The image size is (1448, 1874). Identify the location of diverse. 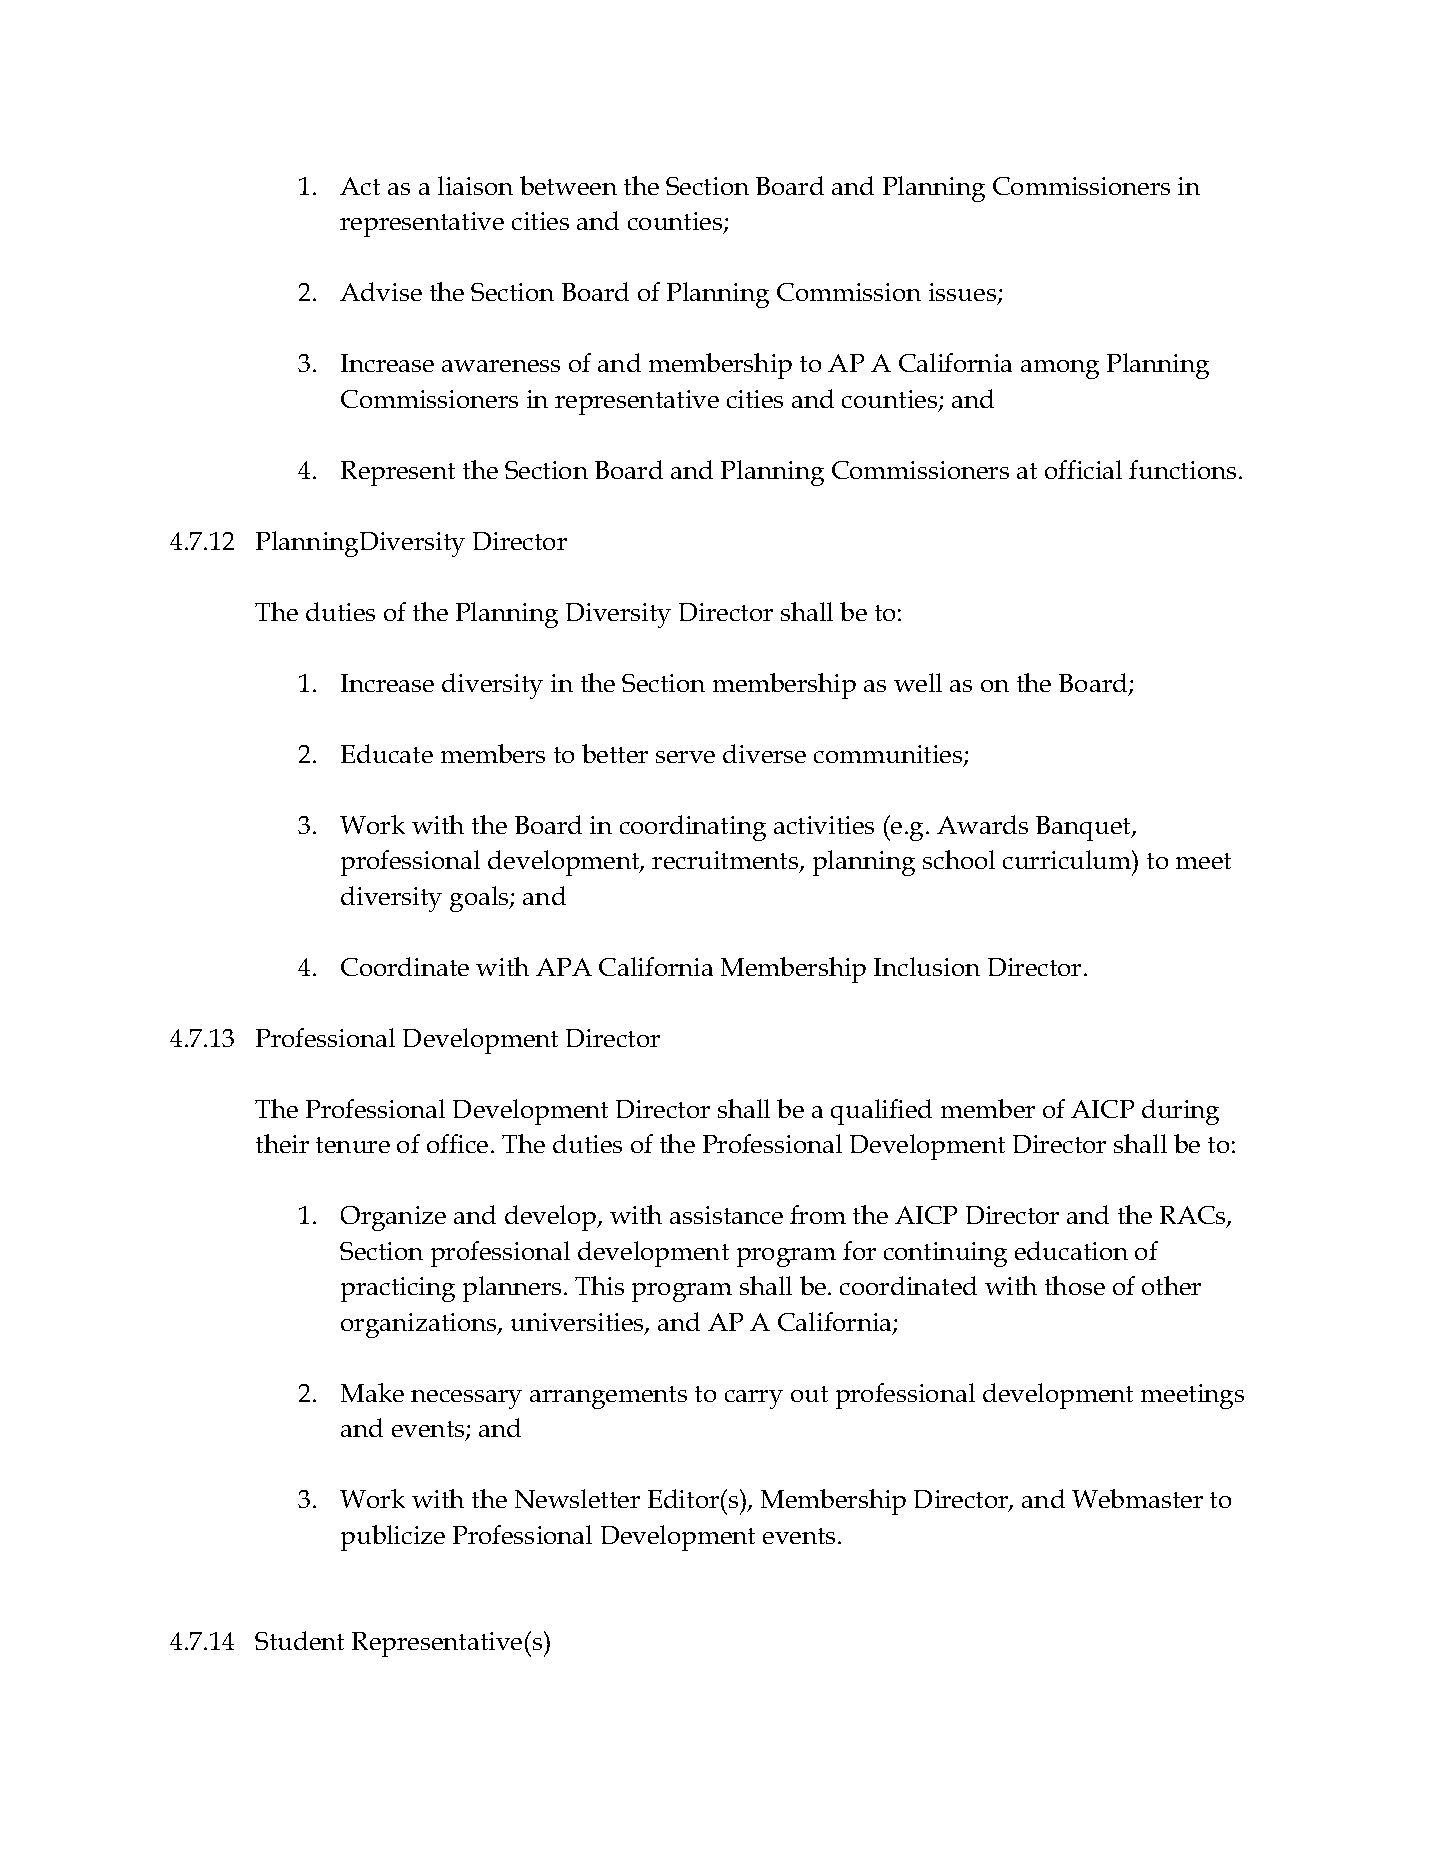
(764, 753).
